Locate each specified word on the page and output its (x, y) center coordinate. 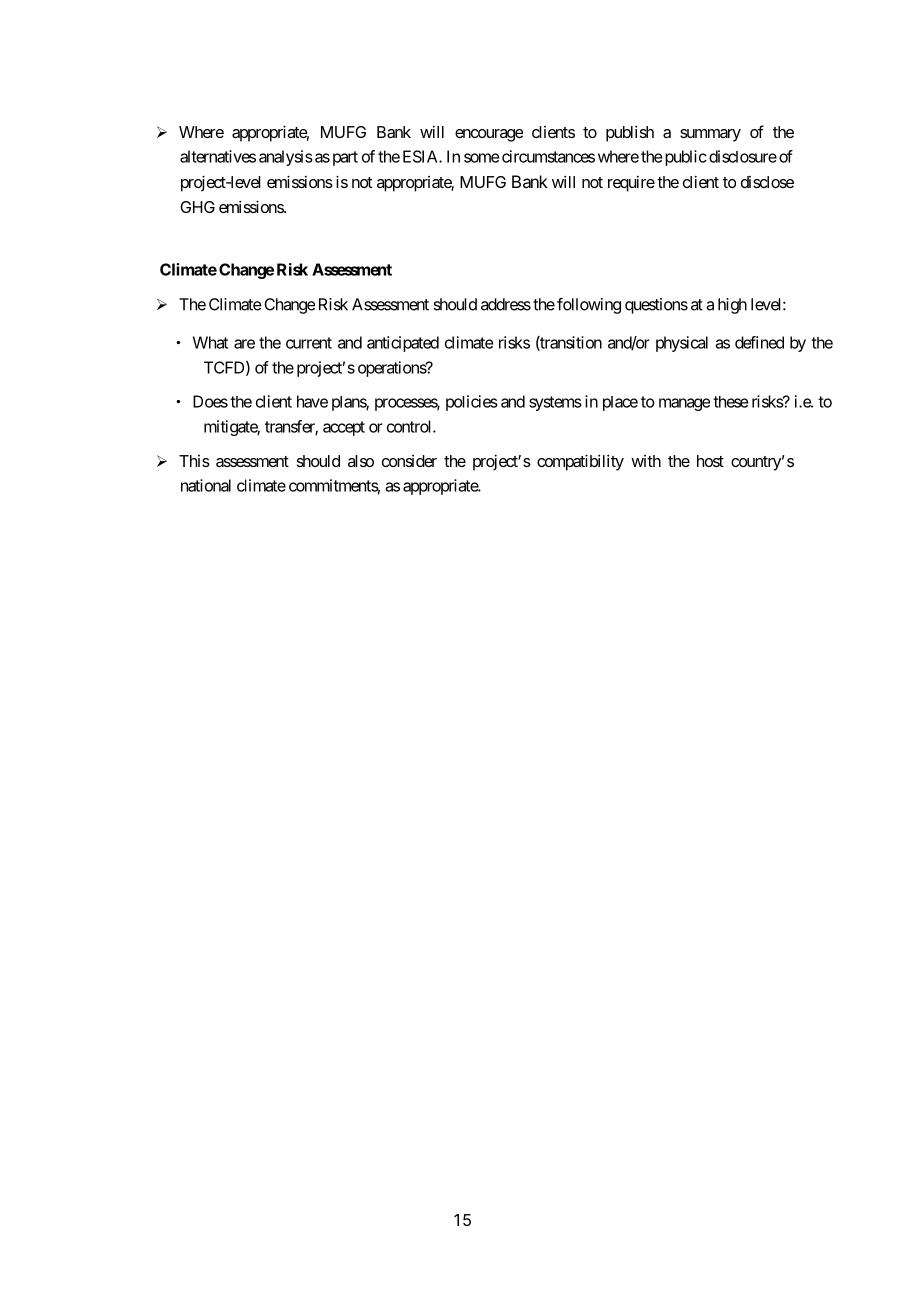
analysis (286, 158)
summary (710, 135)
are (244, 344)
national (206, 485)
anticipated (403, 344)
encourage (489, 135)
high (732, 306)
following (589, 305)
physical (682, 344)
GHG (197, 207)
